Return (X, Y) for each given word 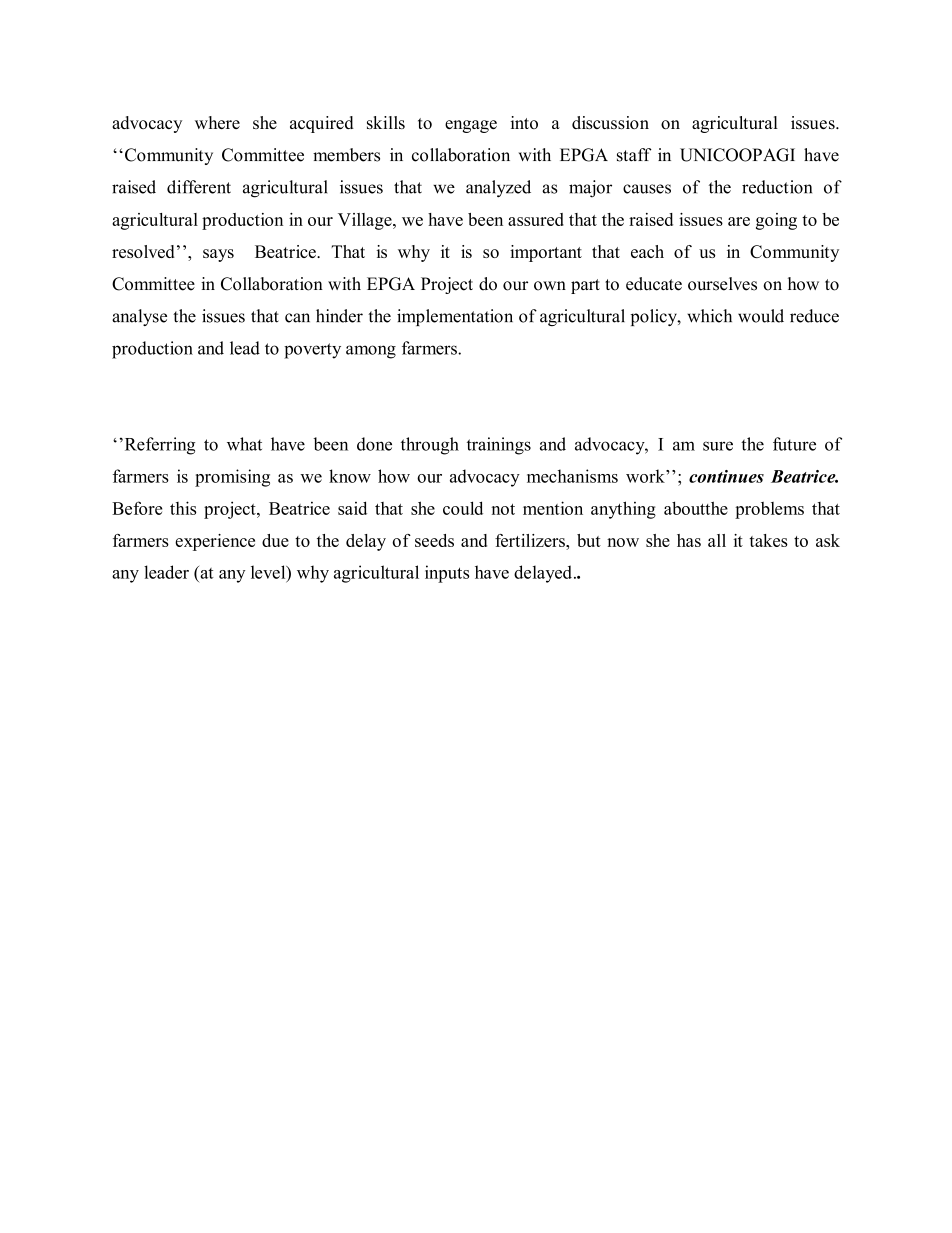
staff (634, 155)
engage (471, 126)
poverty (312, 351)
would (761, 316)
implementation (455, 317)
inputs (447, 574)
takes (768, 540)
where (217, 122)
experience (215, 542)
